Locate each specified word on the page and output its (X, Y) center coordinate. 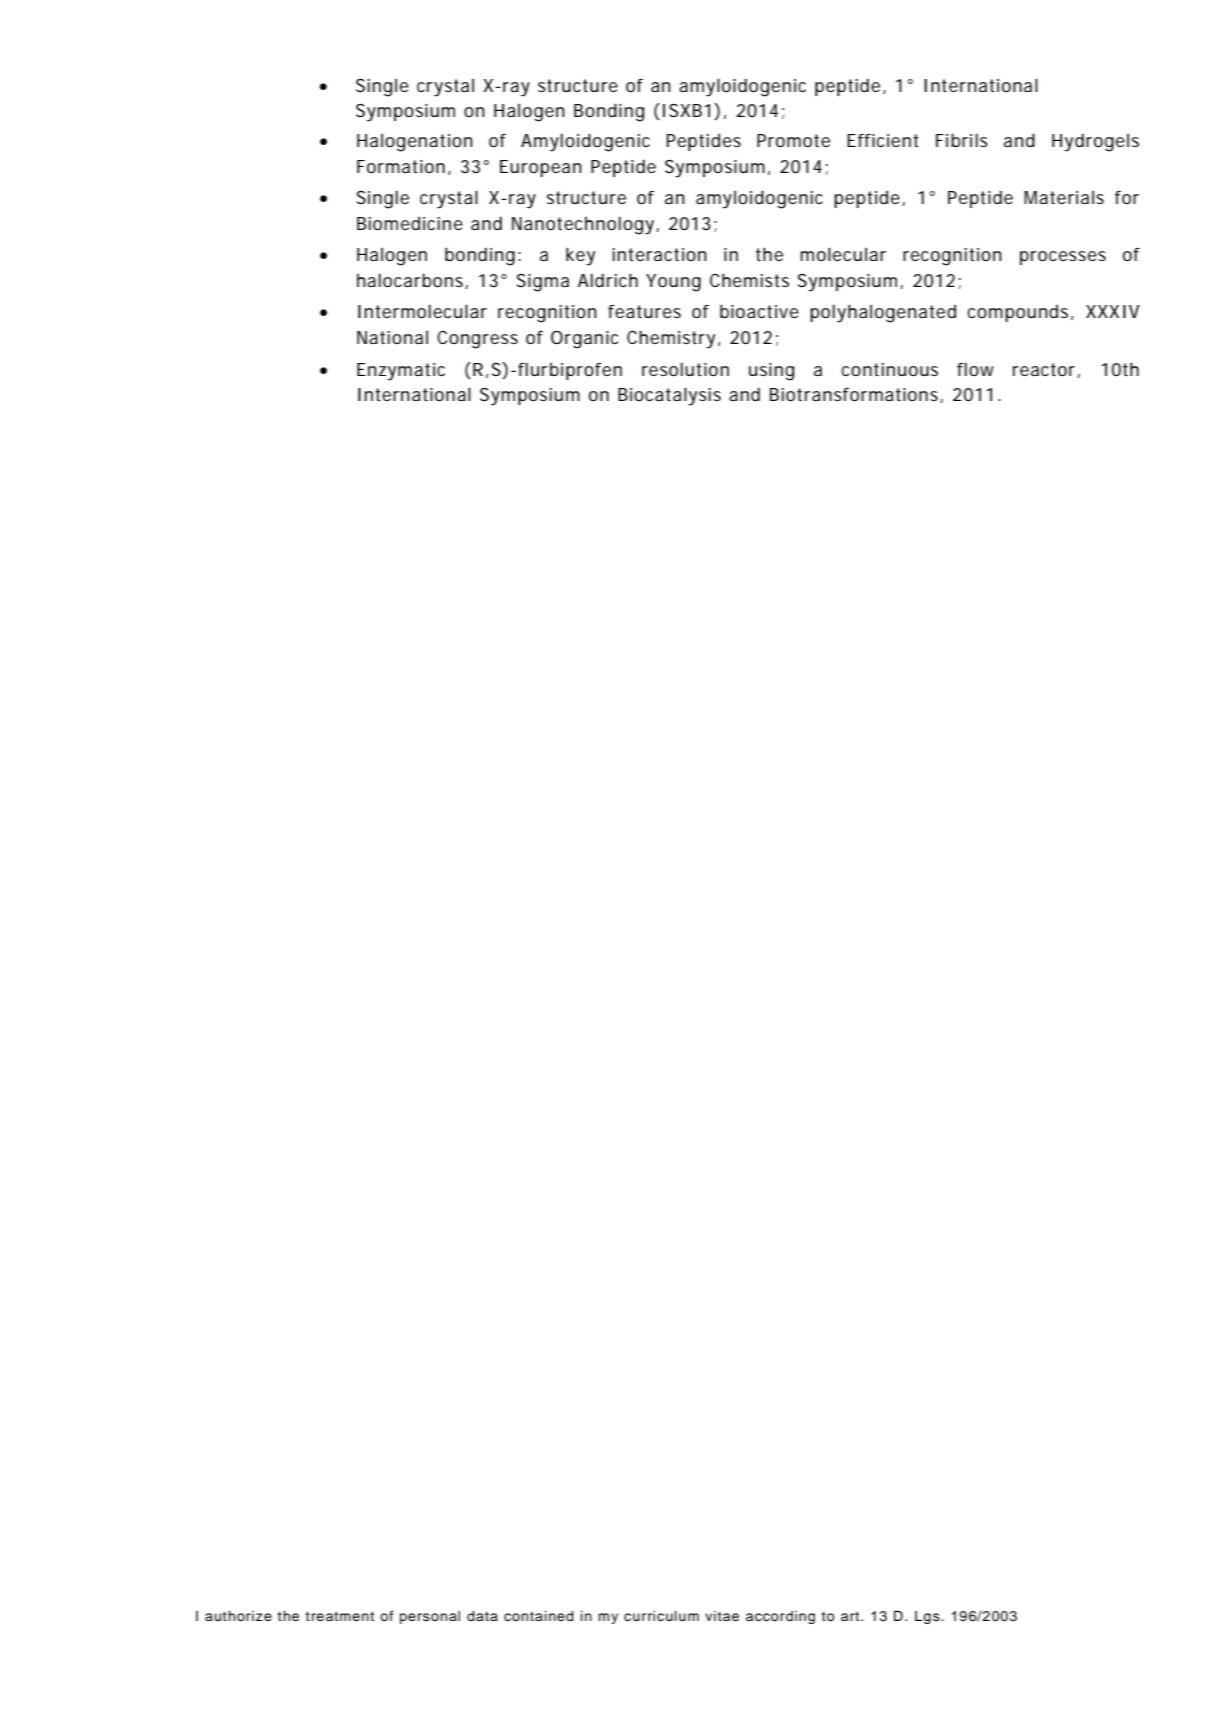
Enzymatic (401, 372)
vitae (722, 1616)
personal (430, 1617)
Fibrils (962, 140)
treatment (340, 1616)
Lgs (928, 1617)
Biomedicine (410, 223)
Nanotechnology (583, 225)
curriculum (661, 1616)
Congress (477, 339)
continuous (890, 369)
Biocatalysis (669, 396)
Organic (584, 340)
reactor (1044, 369)
